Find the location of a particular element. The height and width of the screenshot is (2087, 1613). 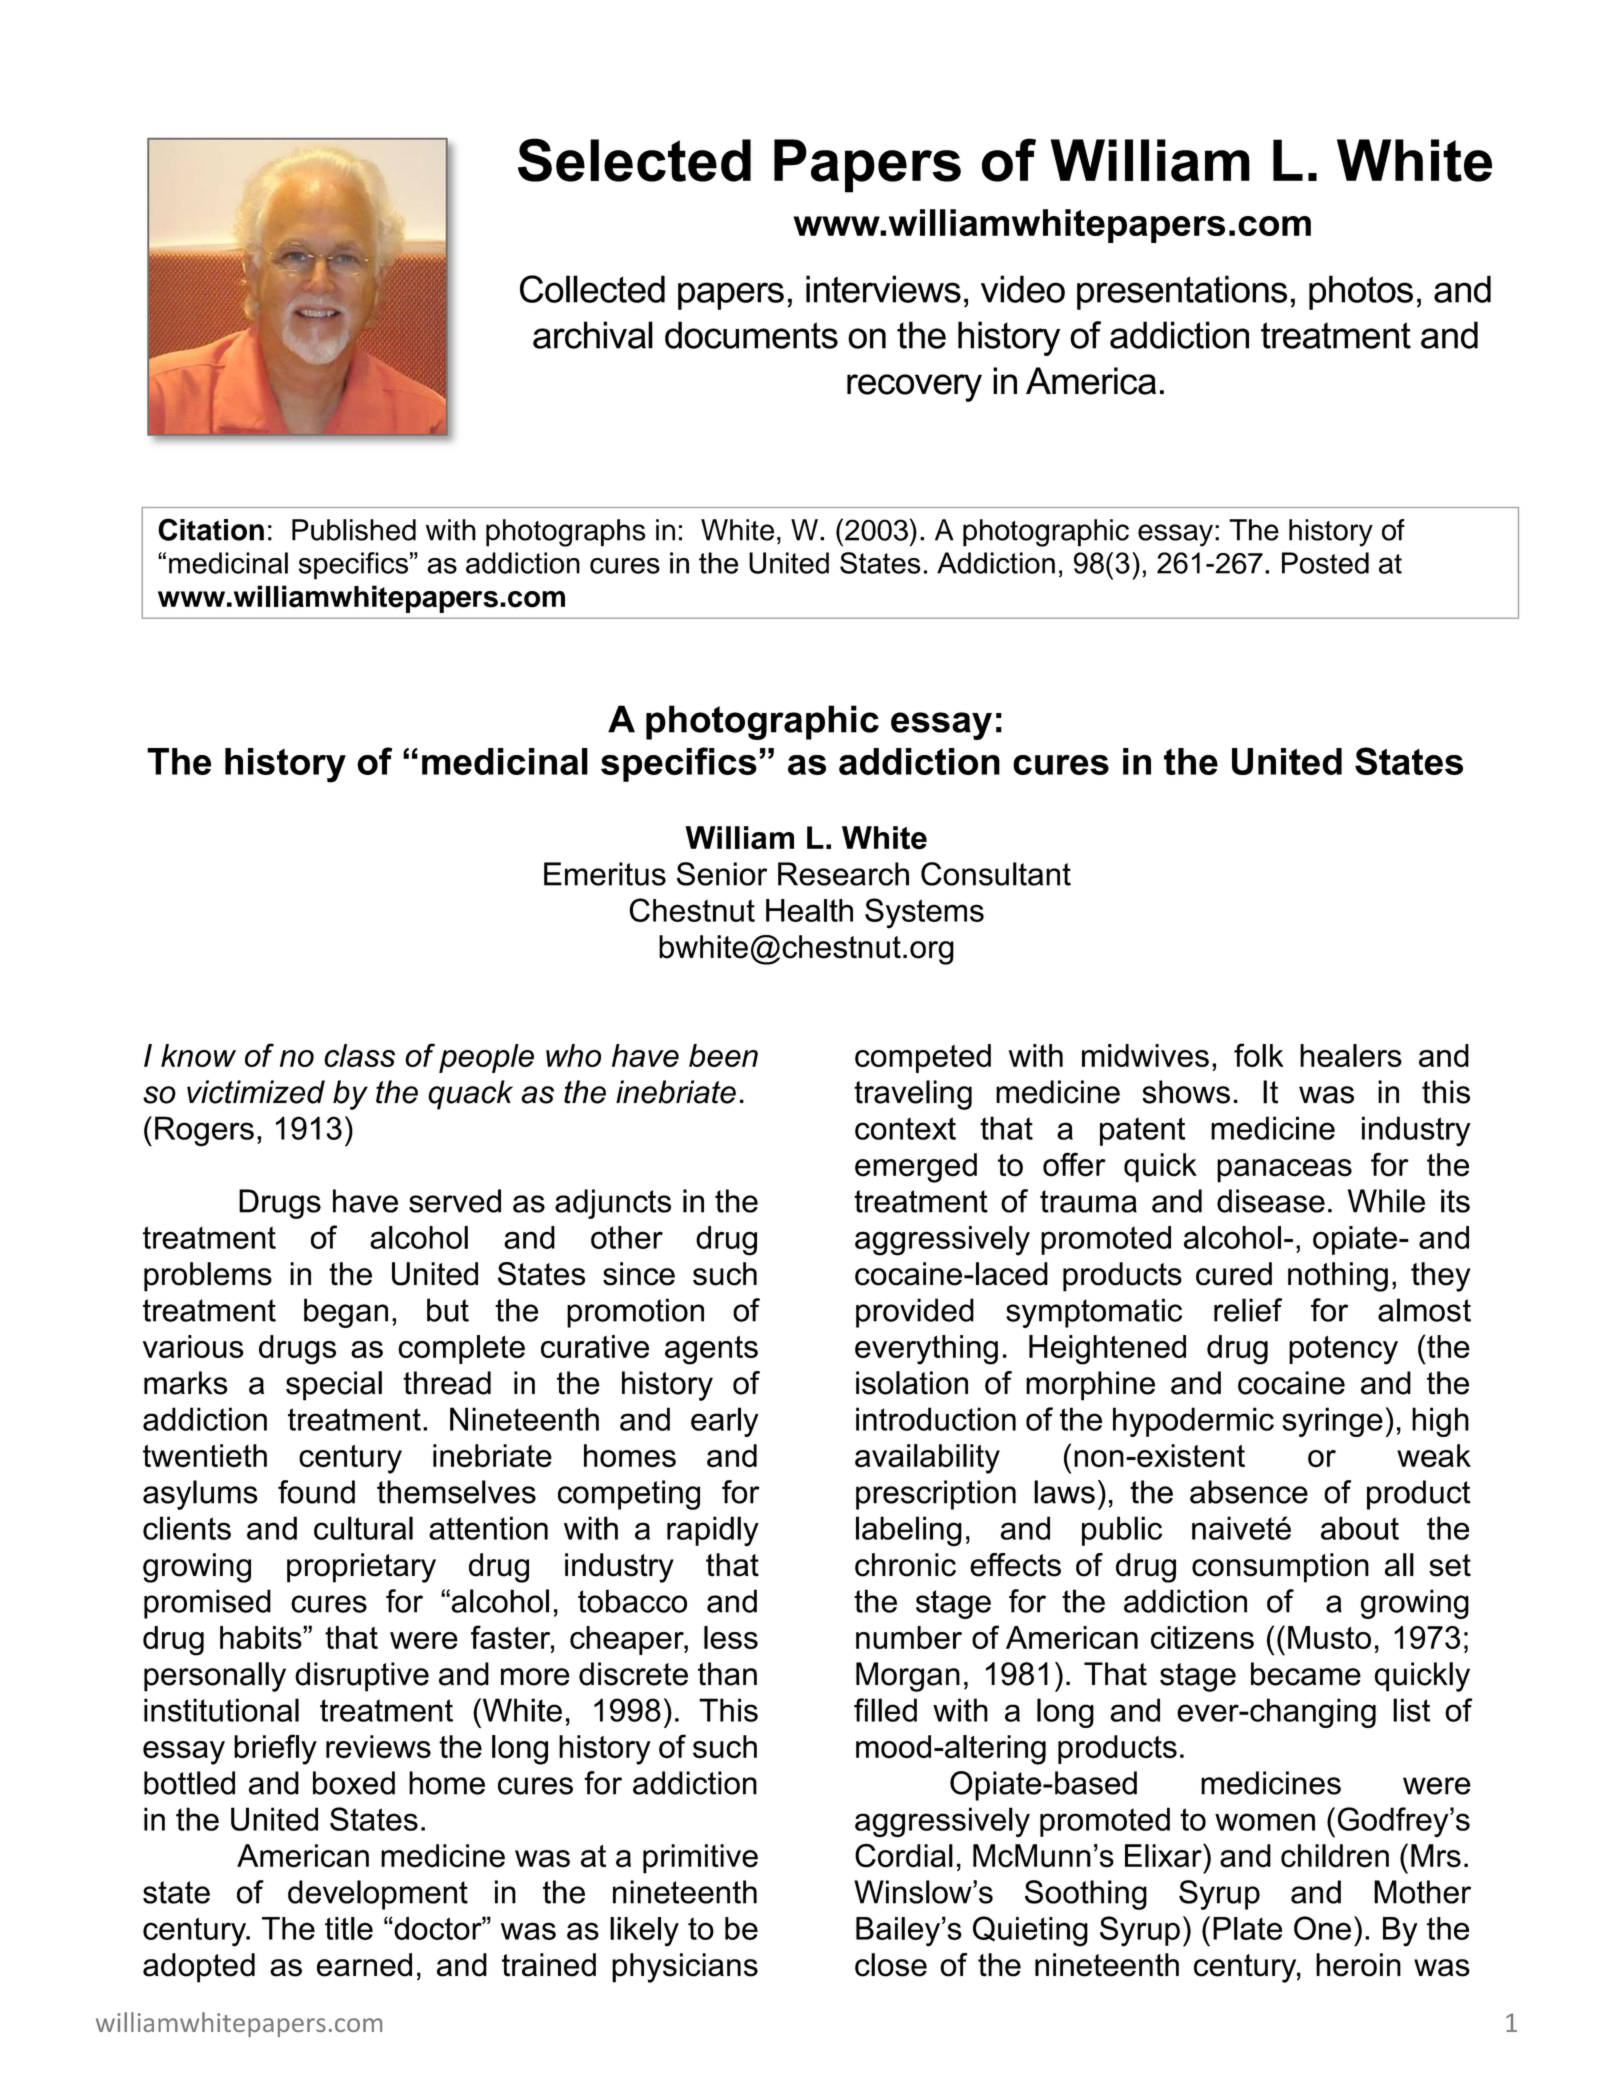

title is located at coordinates (349, 1928).
